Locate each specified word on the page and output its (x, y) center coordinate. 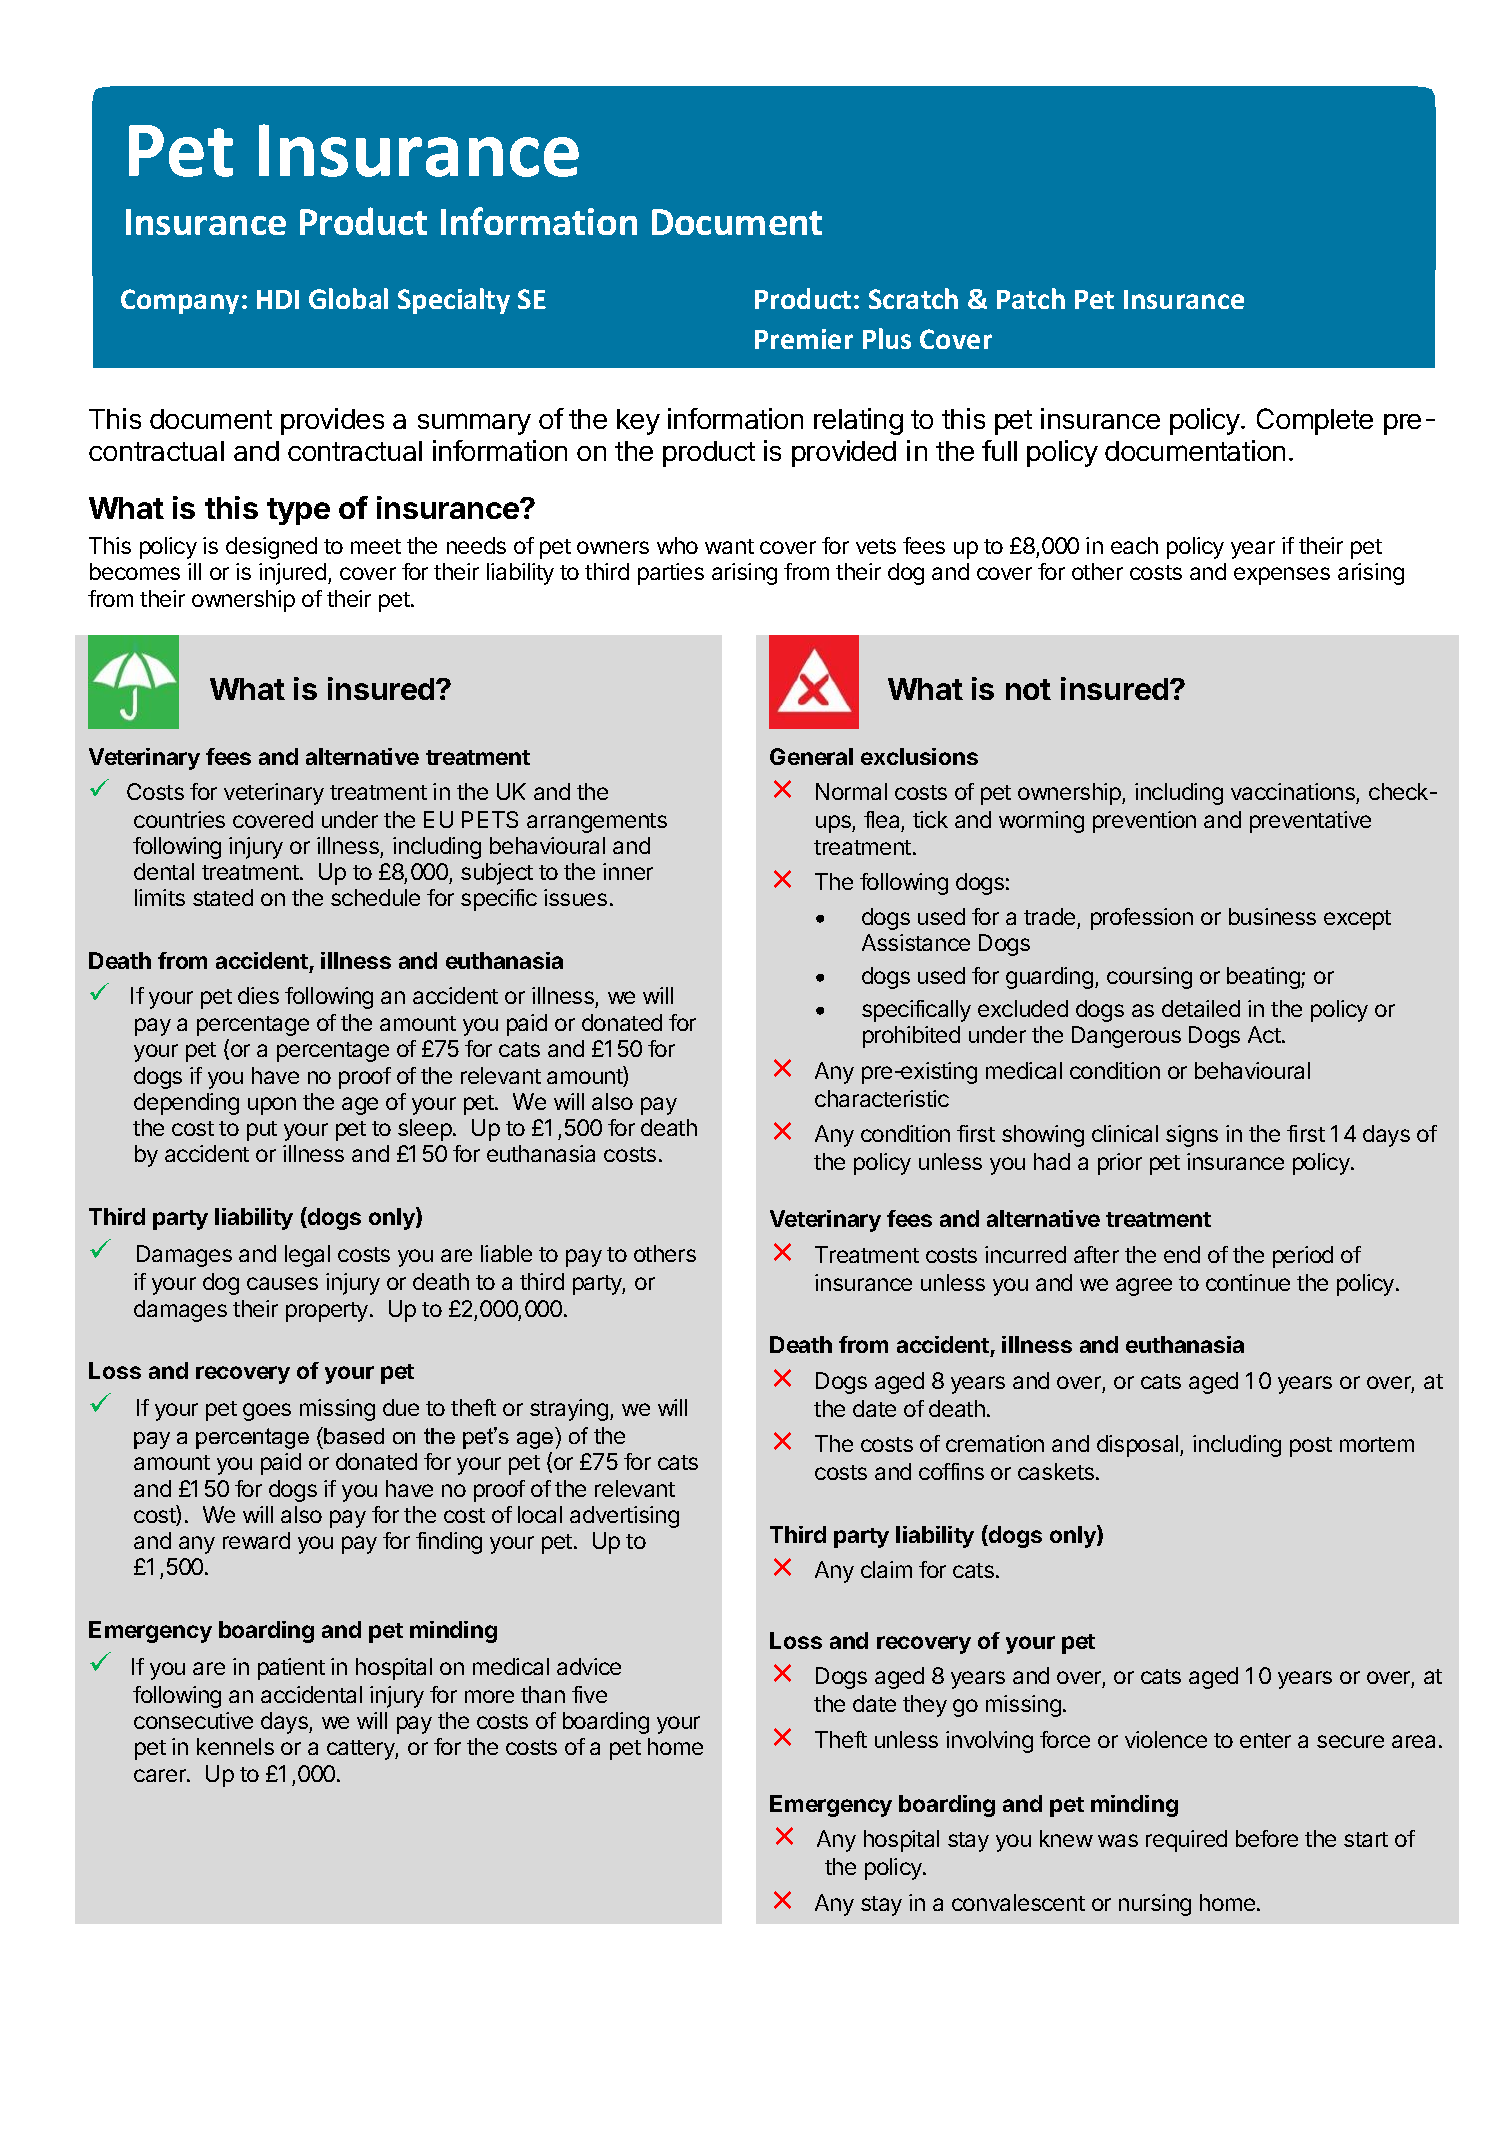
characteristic (882, 1098)
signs (1192, 1136)
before (1267, 1838)
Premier (804, 339)
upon (272, 1106)
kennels (235, 1746)
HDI (278, 299)
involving (989, 1742)
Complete (1315, 421)
